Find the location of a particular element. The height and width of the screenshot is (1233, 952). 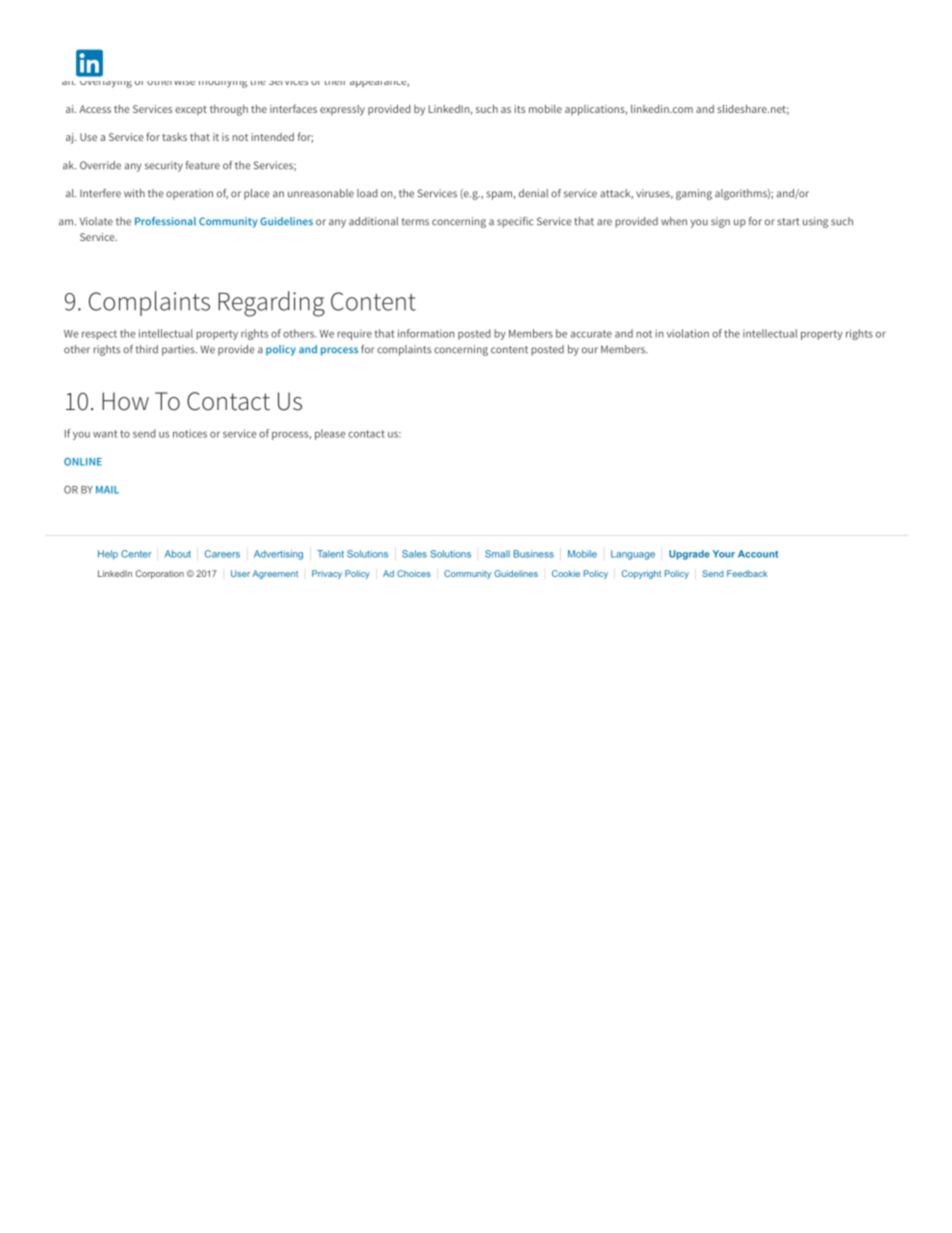

please is located at coordinates (330, 434).
